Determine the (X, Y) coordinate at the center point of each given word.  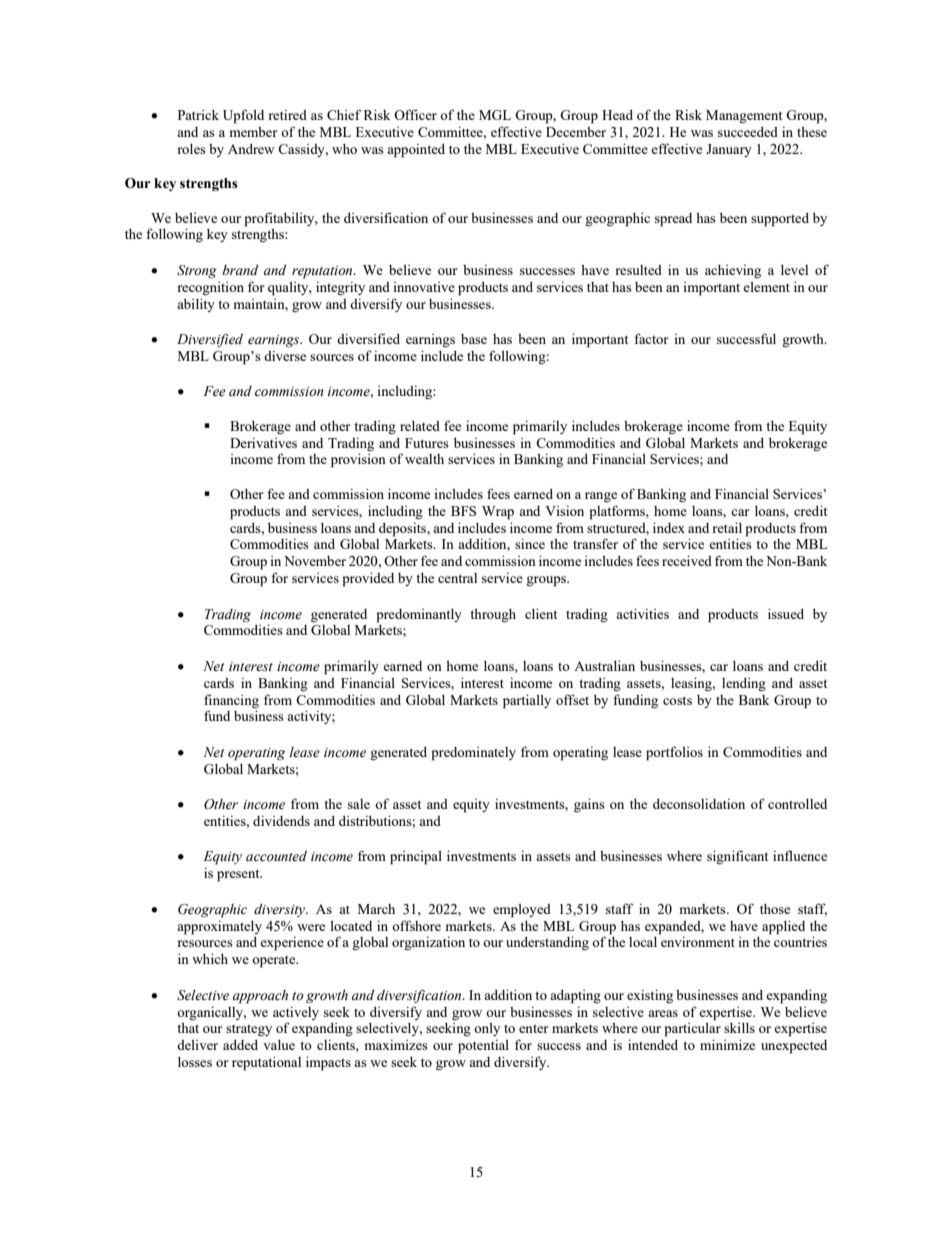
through (493, 616)
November (315, 561)
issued (786, 613)
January (729, 150)
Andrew (251, 149)
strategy (249, 1030)
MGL (495, 115)
